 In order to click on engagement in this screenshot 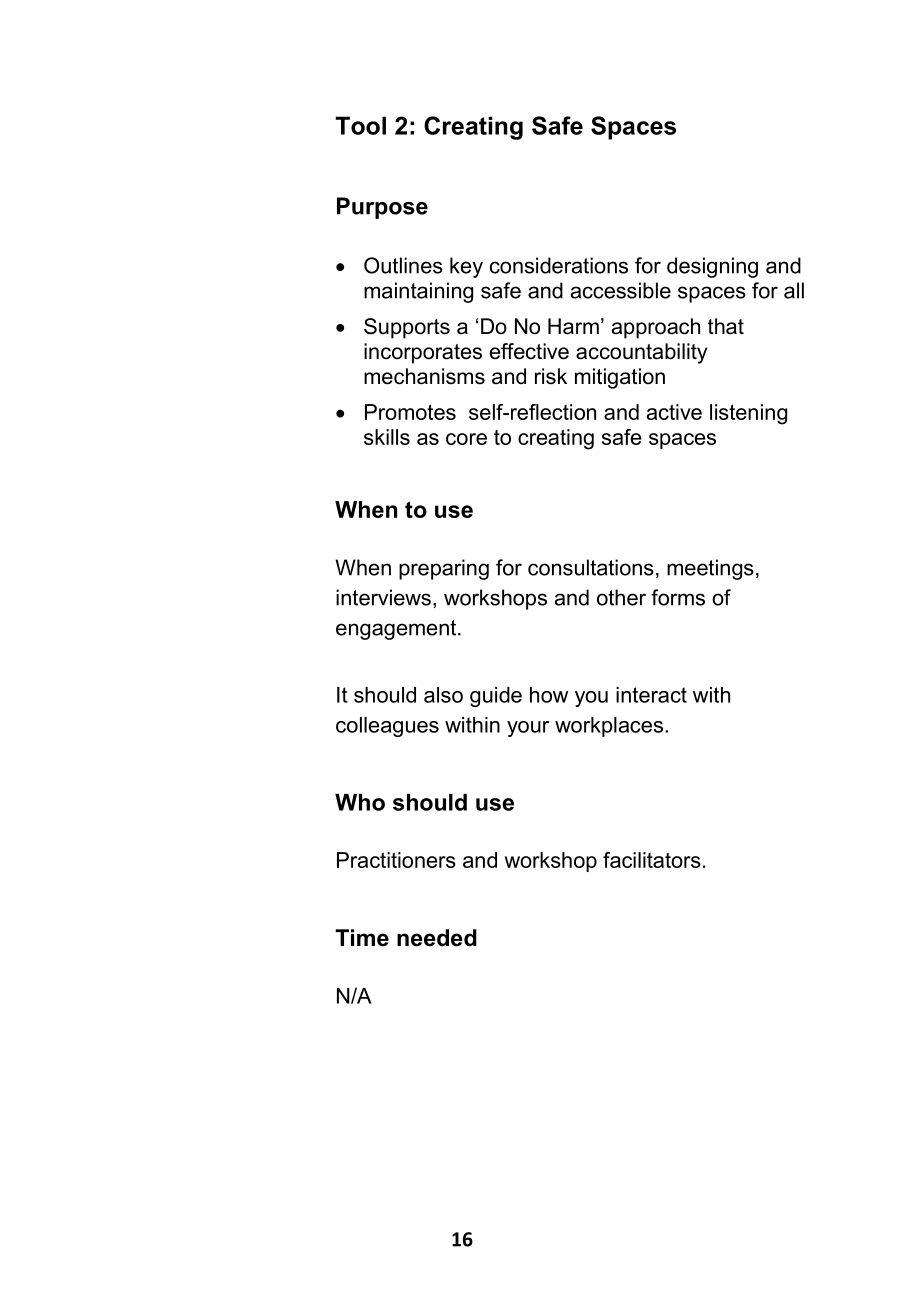, I will do `click(397, 630)`.
